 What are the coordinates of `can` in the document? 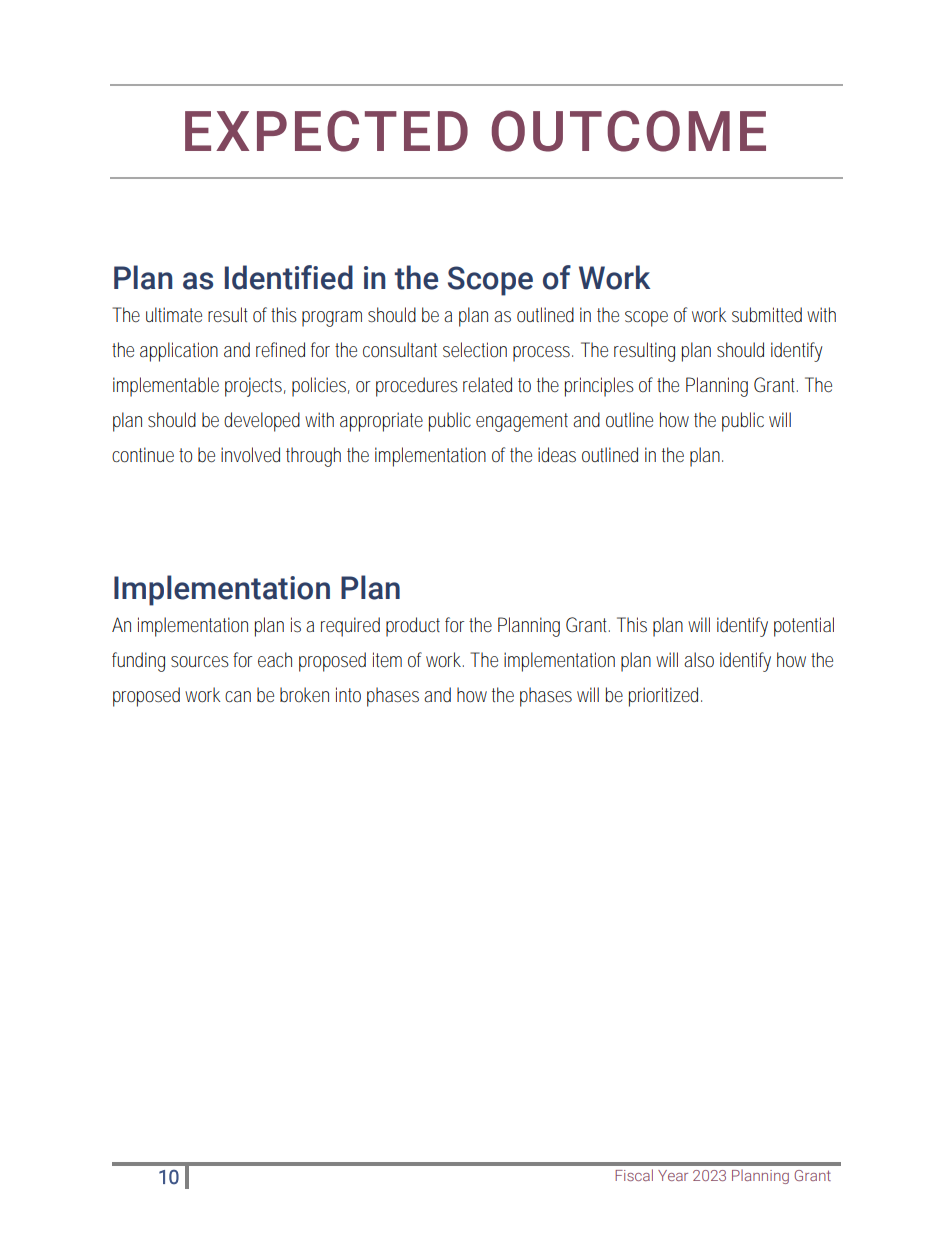 It's located at (238, 696).
